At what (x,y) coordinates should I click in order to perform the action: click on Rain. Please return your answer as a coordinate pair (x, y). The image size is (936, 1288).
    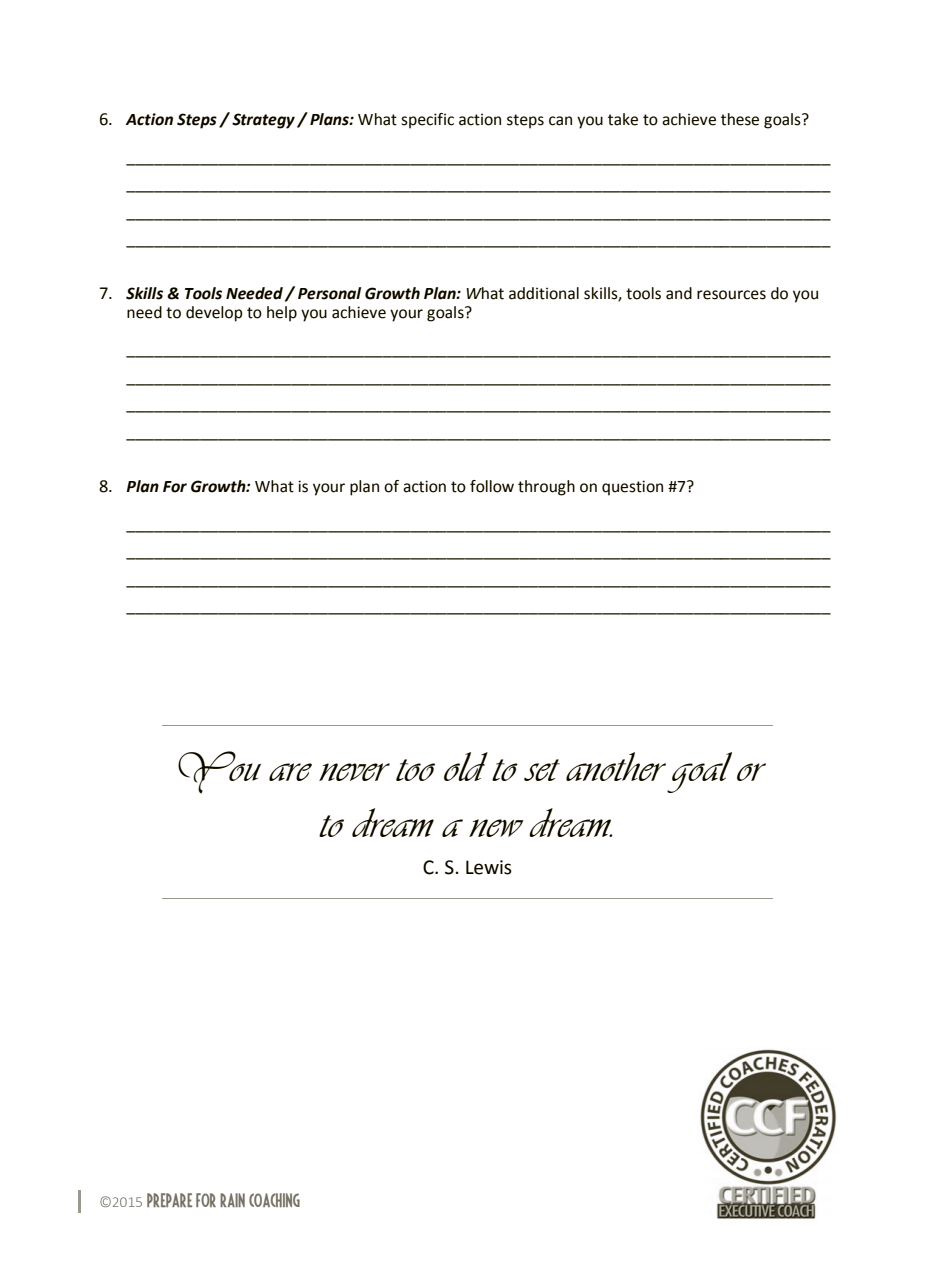
    Looking at the image, I should click on (232, 1200).
